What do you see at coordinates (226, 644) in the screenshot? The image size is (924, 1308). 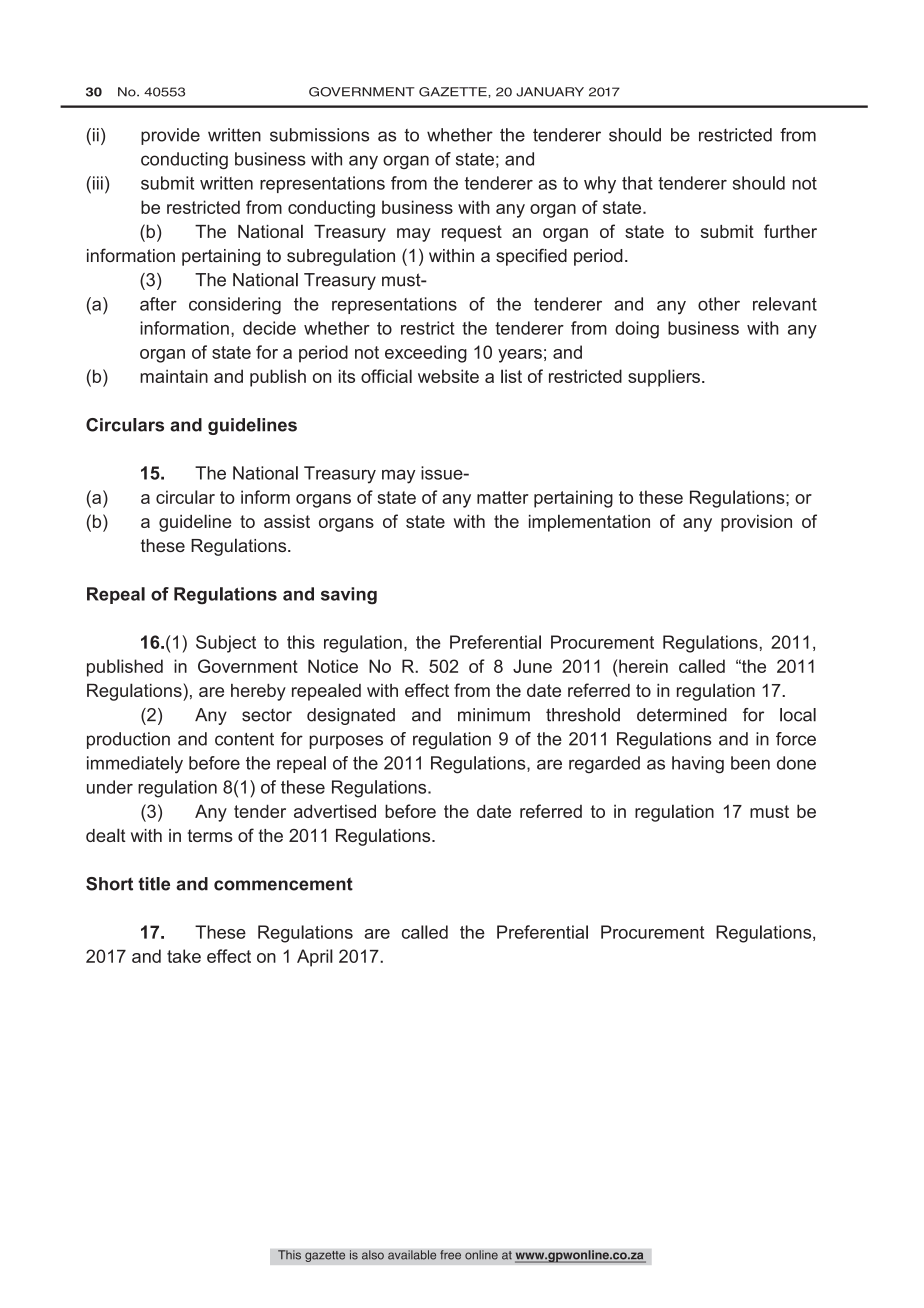 I see `Subject` at bounding box center [226, 644].
